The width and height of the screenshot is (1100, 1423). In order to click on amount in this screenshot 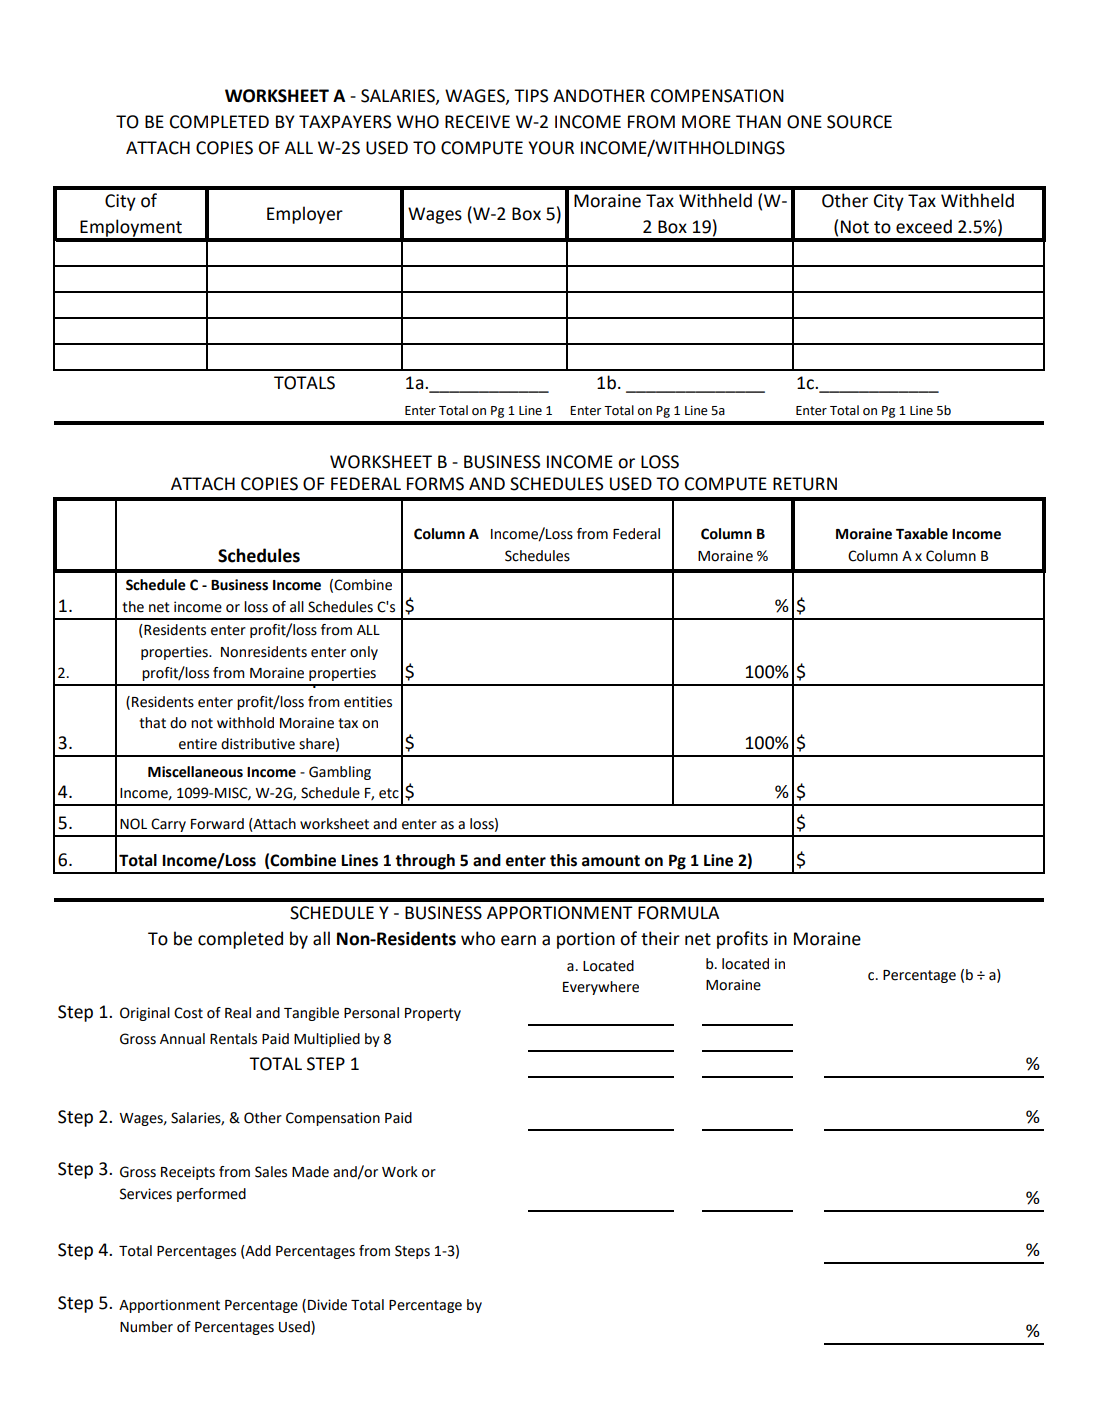, I will do `click(611, 861)`.
